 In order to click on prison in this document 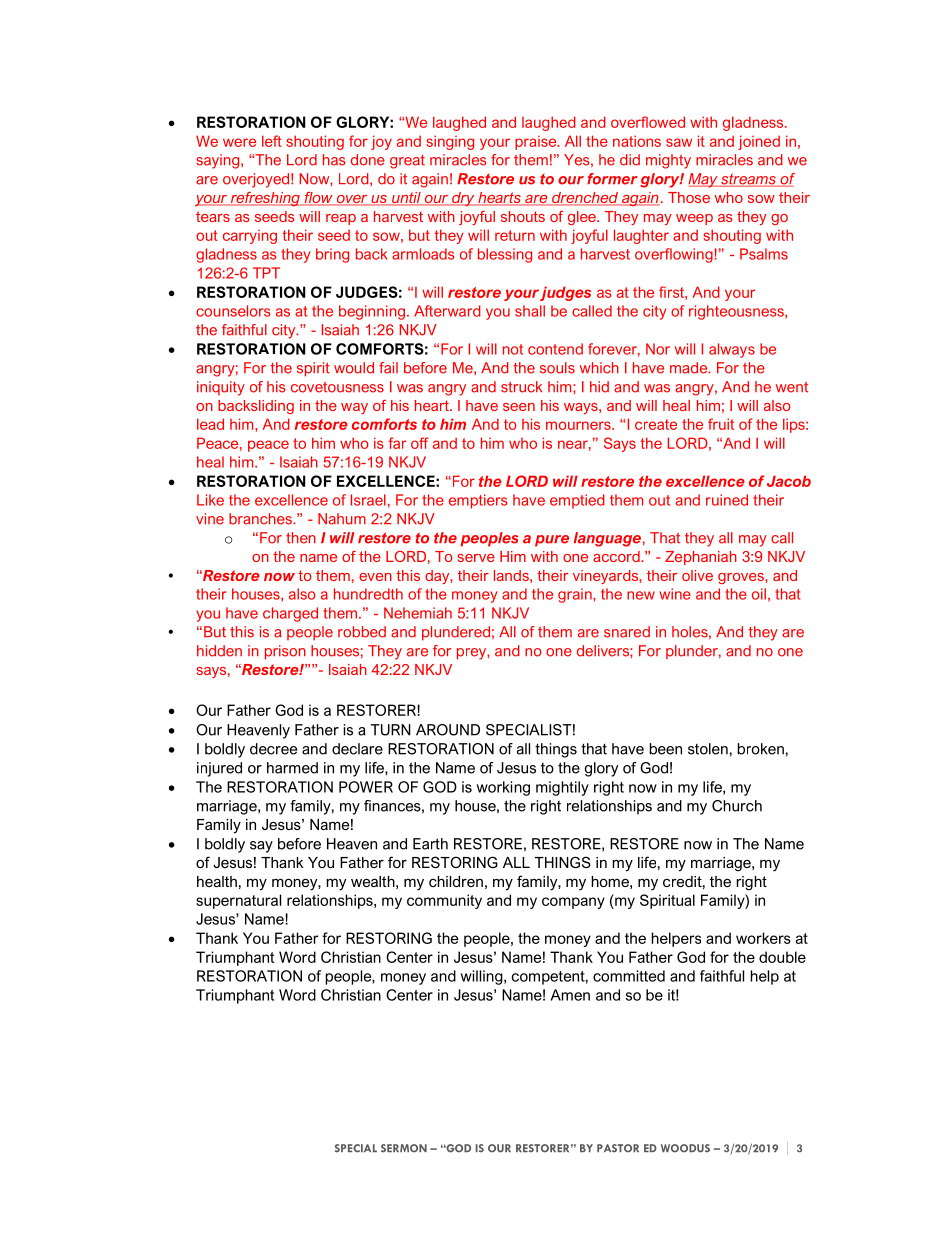, I will do `click(285, 652)`.
